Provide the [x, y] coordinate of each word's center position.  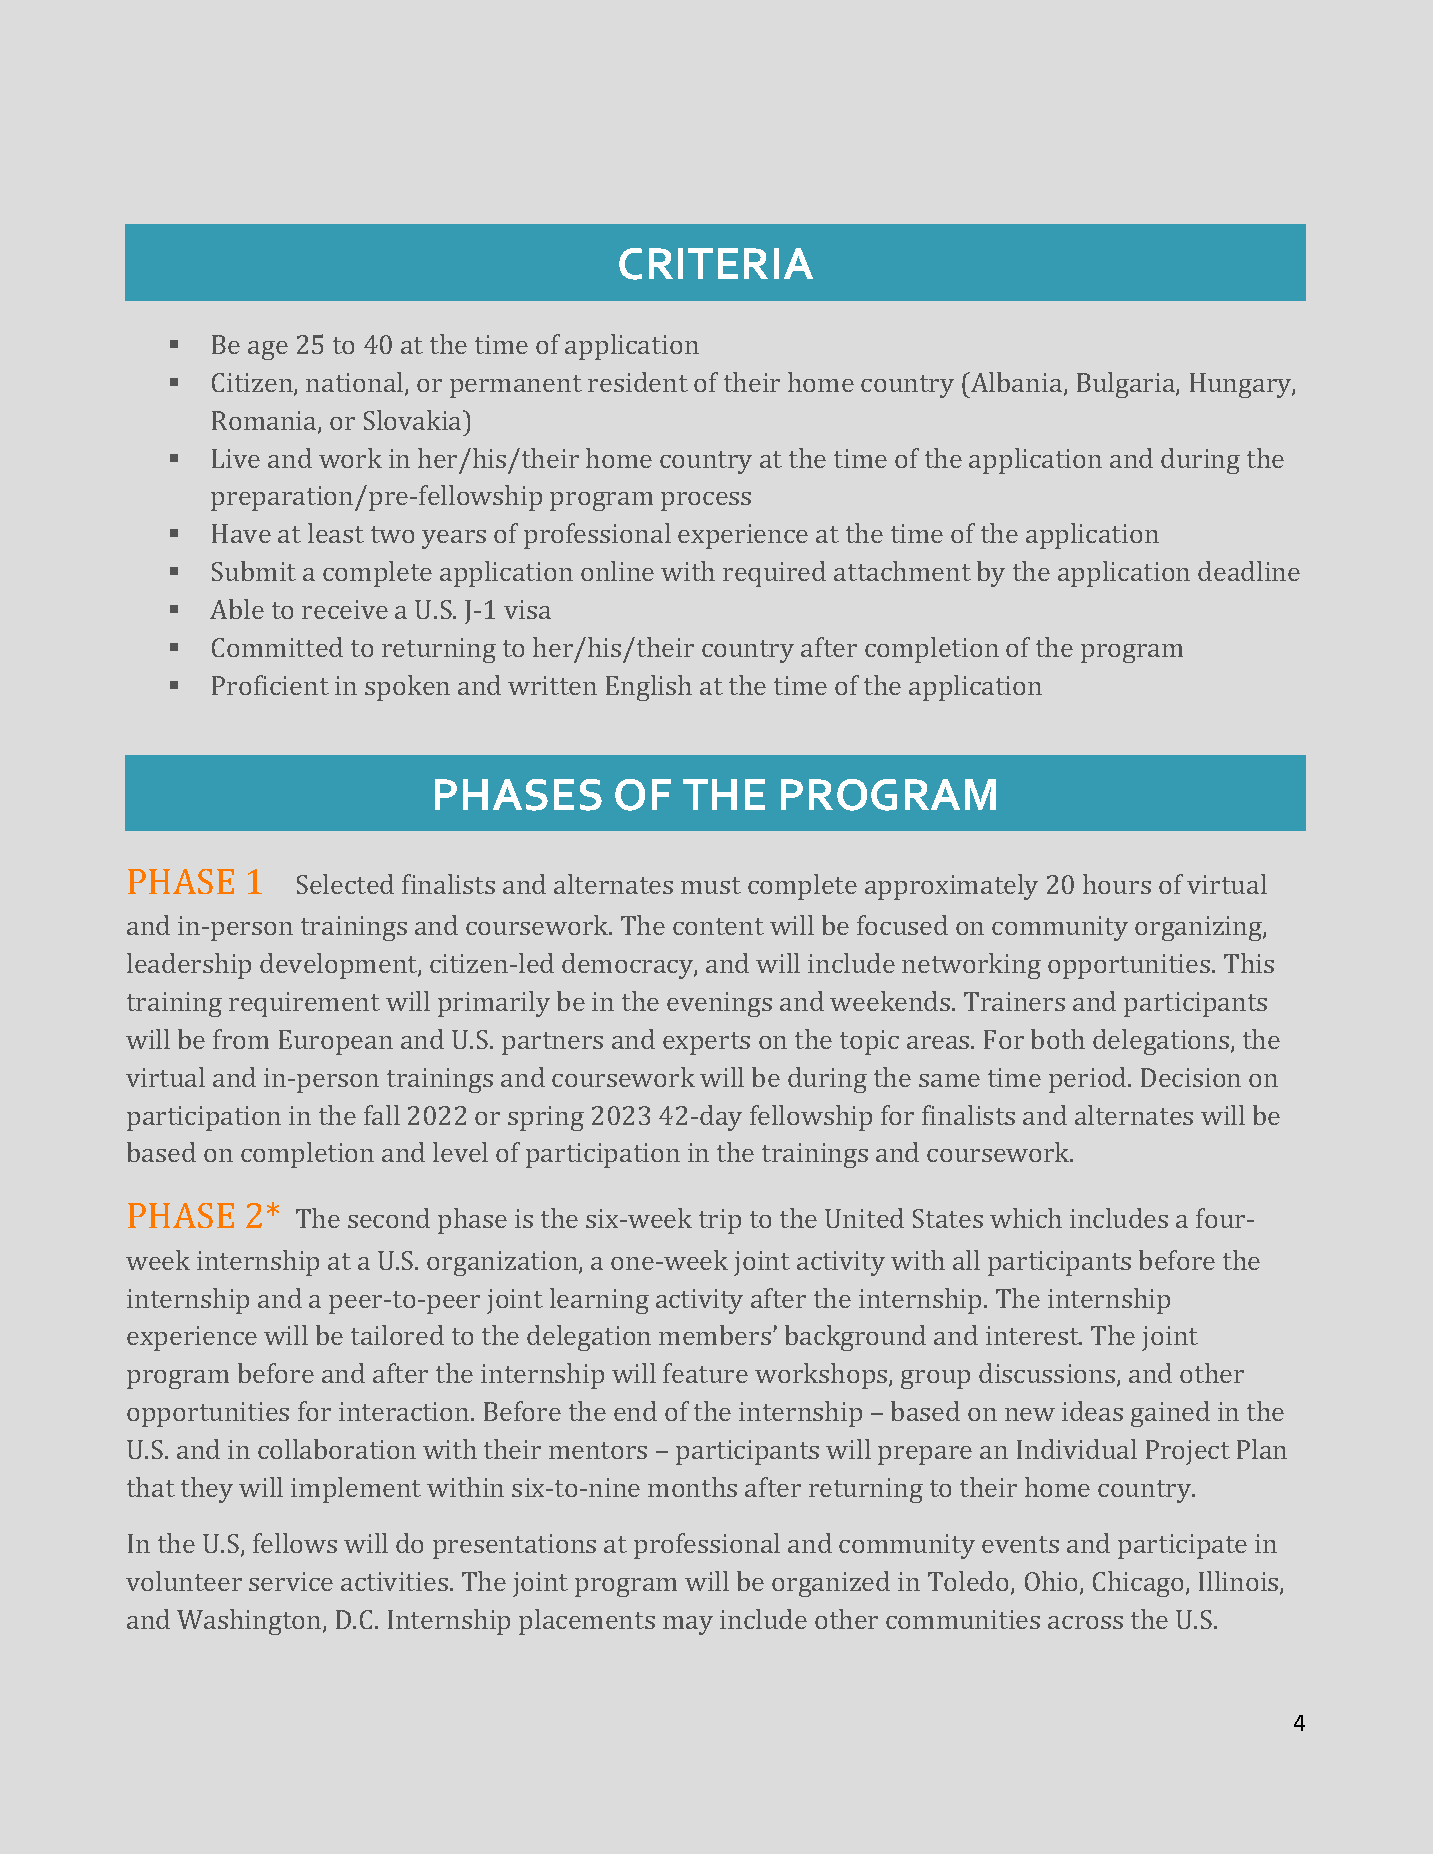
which [1026, 1218]
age [268, 350]
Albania [1017, 383]
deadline [1249, 571]
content [718, 926]
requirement [304, 1004]
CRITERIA [716, 264]
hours [1117, 884]
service [291, 1581]
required [774, 574]
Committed [277, 647]
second [389, 1218]
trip [720, 1221]
